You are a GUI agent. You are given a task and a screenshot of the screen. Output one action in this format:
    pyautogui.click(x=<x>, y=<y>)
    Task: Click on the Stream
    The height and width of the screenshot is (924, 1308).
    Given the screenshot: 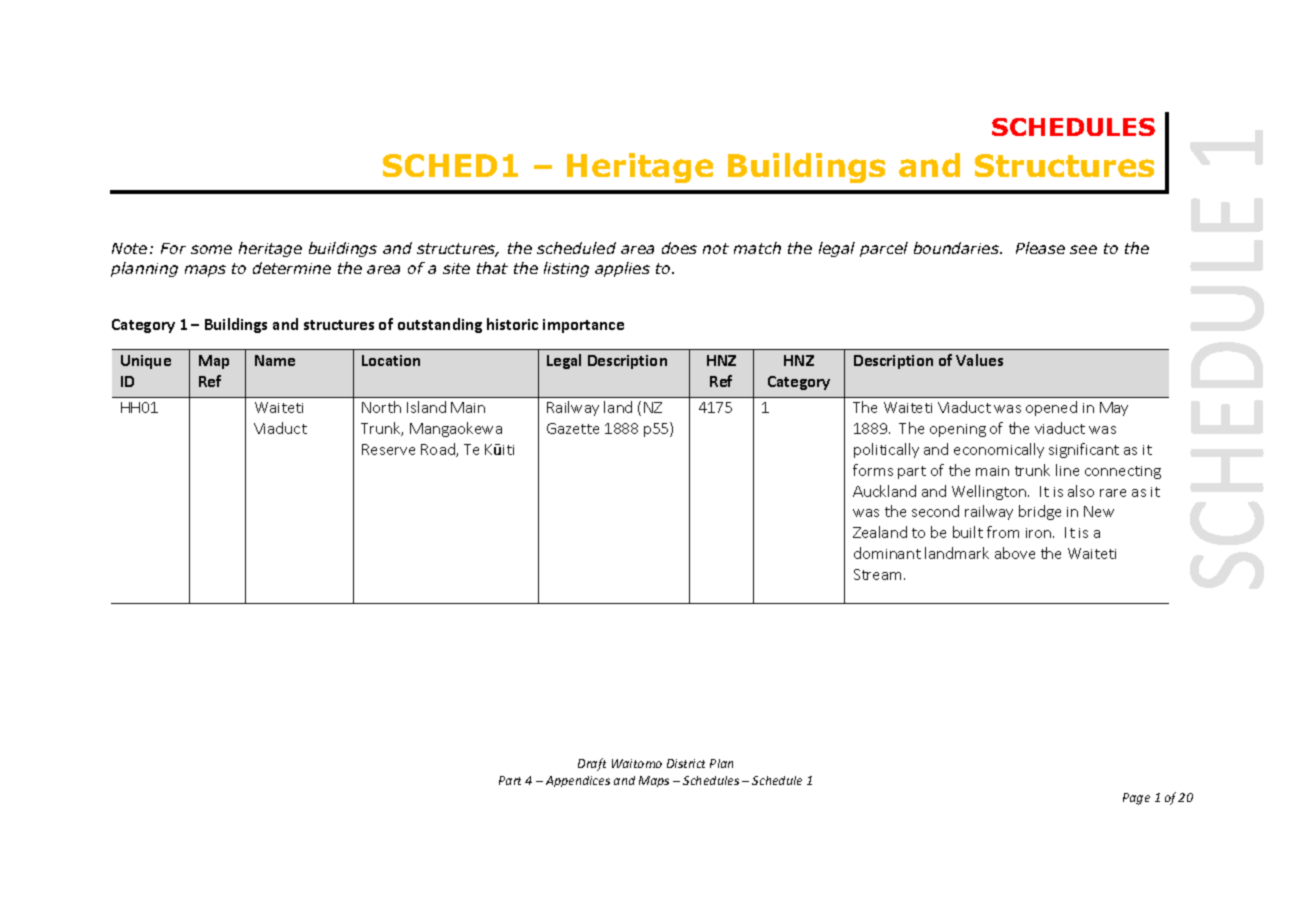 What is the action you would take?
    pyautogui.click(x=879, y=574)
